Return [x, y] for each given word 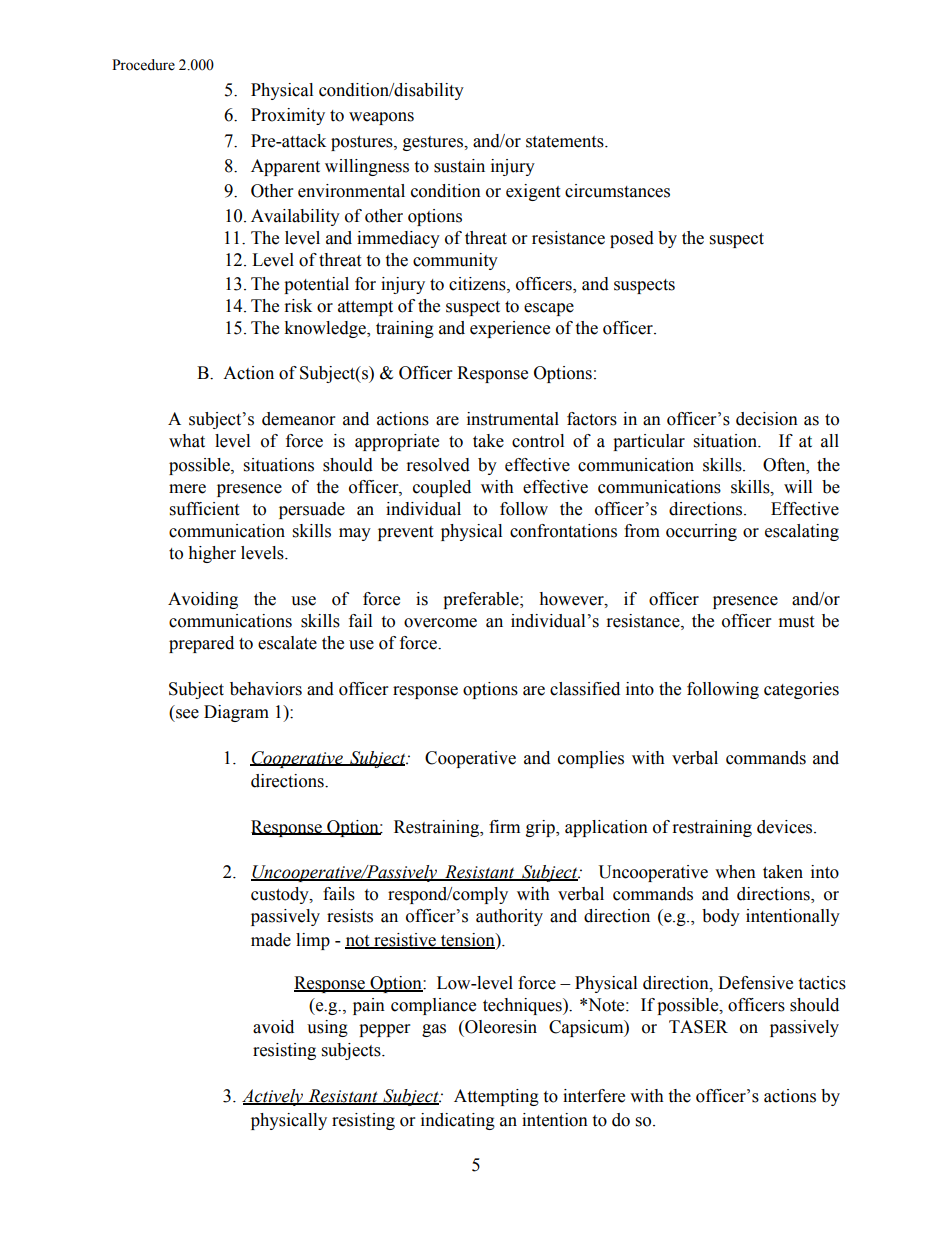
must [796, 622]
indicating [458, 1121]
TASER [698, 1027]
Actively [274, 1097]
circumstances [617, 191]
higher [212, 554]
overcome [440, 623]
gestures [434, 143]
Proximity [288, 116]
